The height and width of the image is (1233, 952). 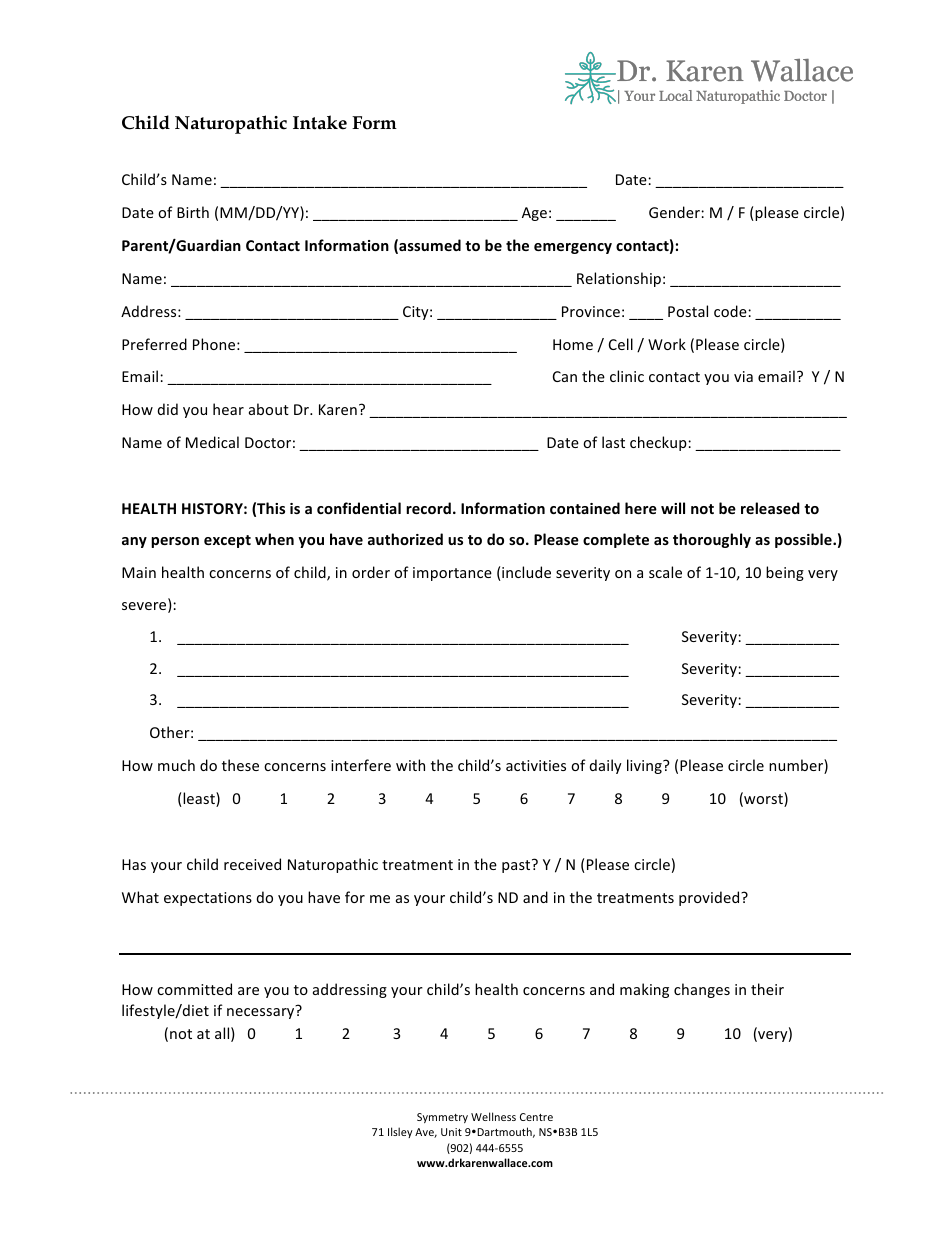 What do you see at coordinates (675, 212) in the image?
I see `Gender` at bounding box center [675, 212].
